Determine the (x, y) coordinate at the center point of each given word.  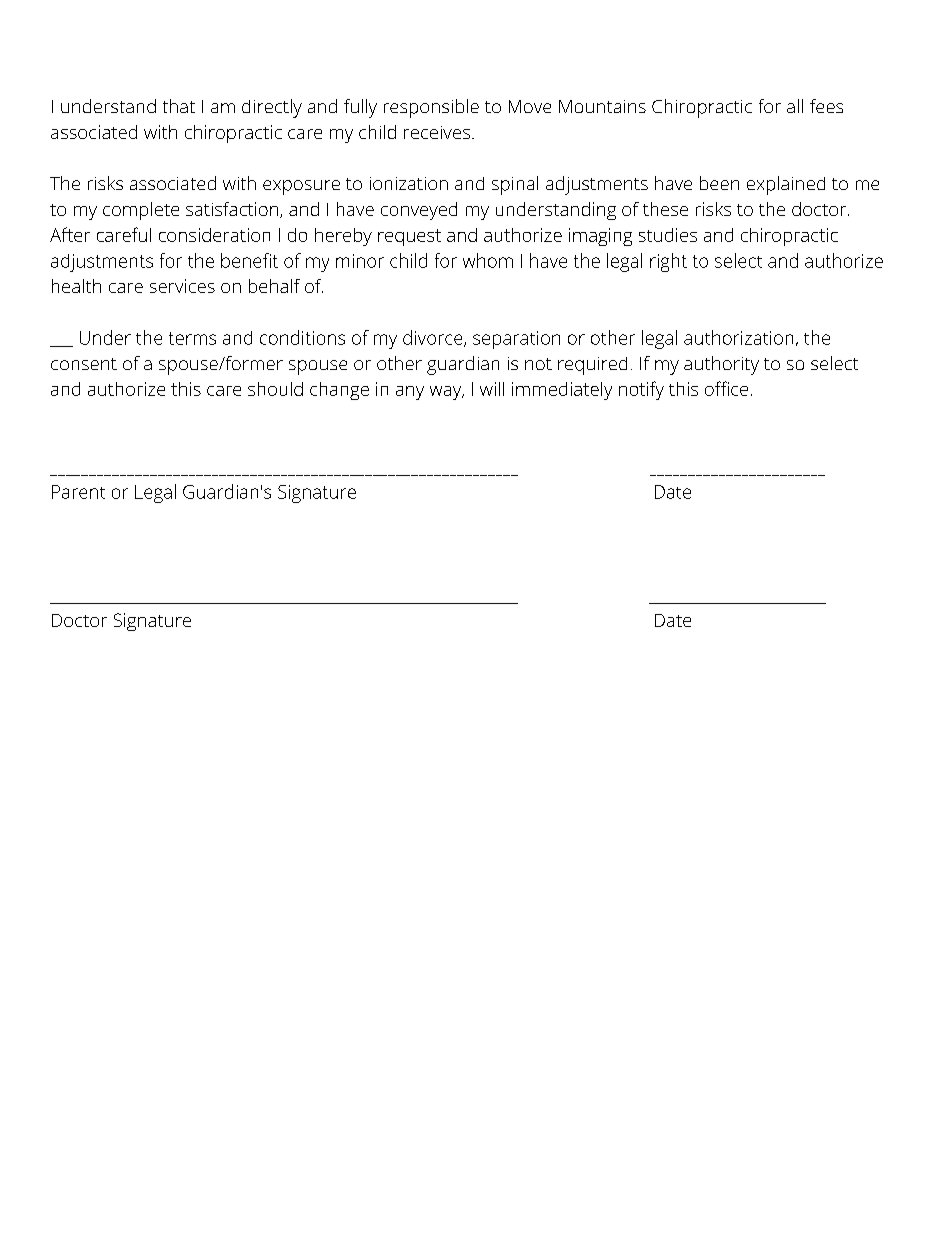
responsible (431, 108)
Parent (78, 492)
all (795, 106)
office (726, 388)
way (446, 393)
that (179, 106)
